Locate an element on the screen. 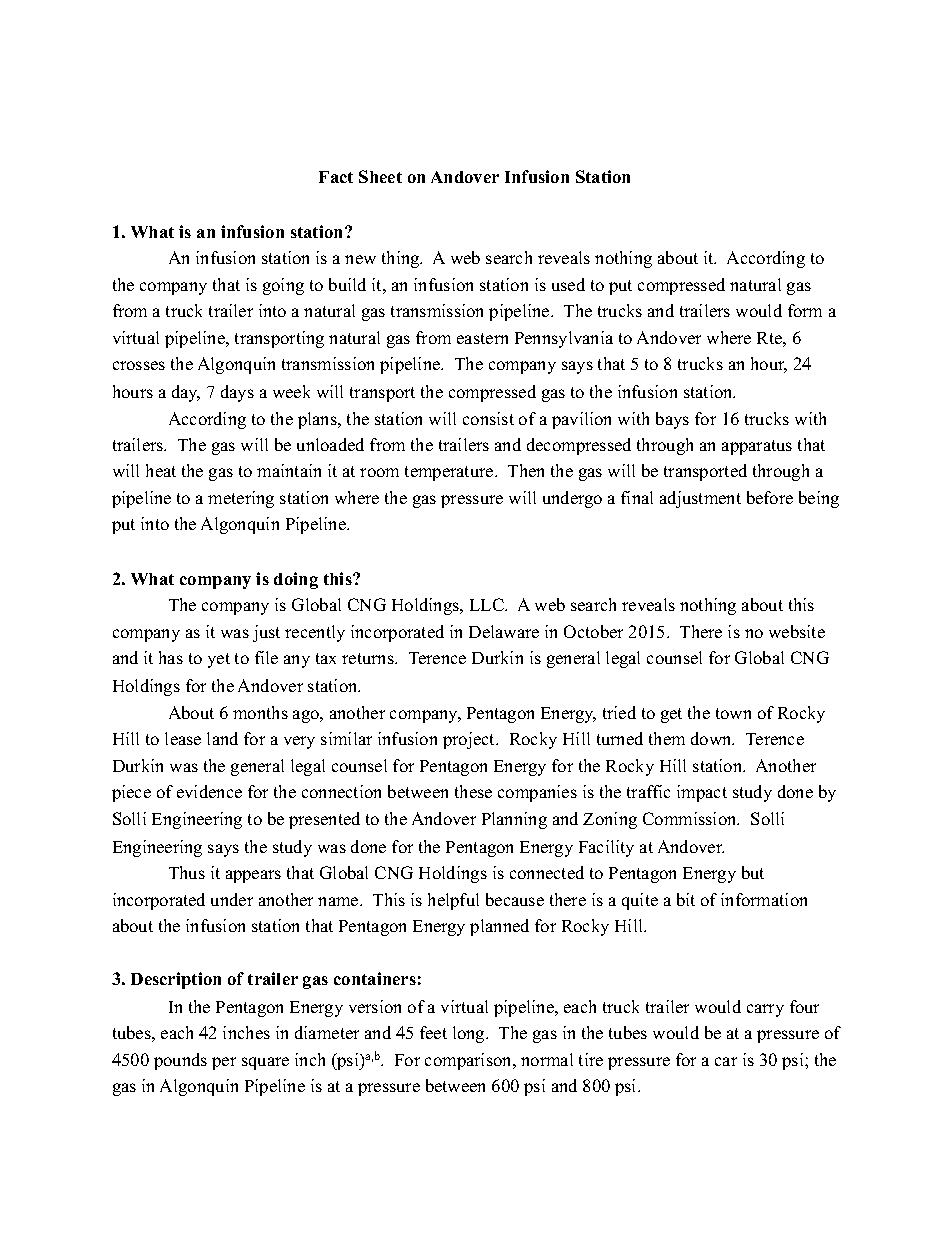 This screenshot has height=1233, width=952. metering is located at coordinates (241, 499).
